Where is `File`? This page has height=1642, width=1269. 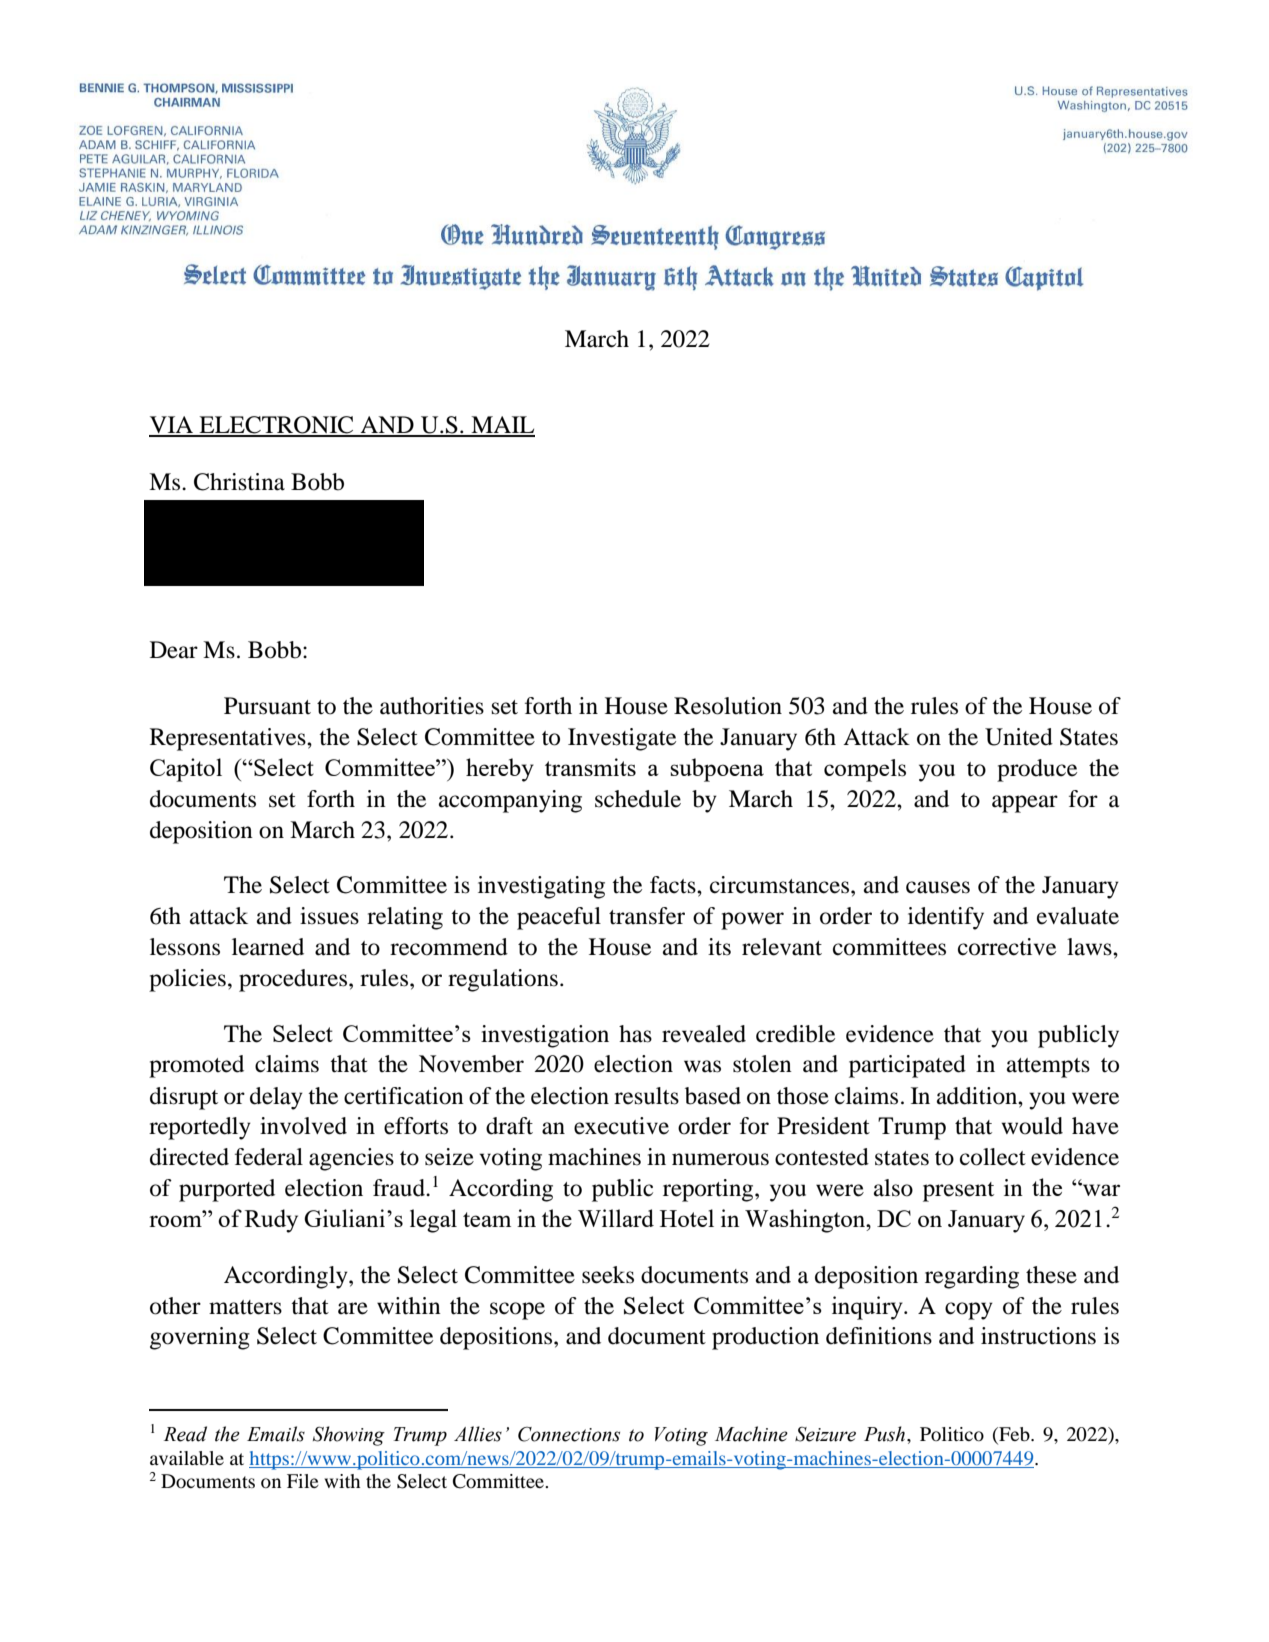
File is located at coordinates (303, 1481).
